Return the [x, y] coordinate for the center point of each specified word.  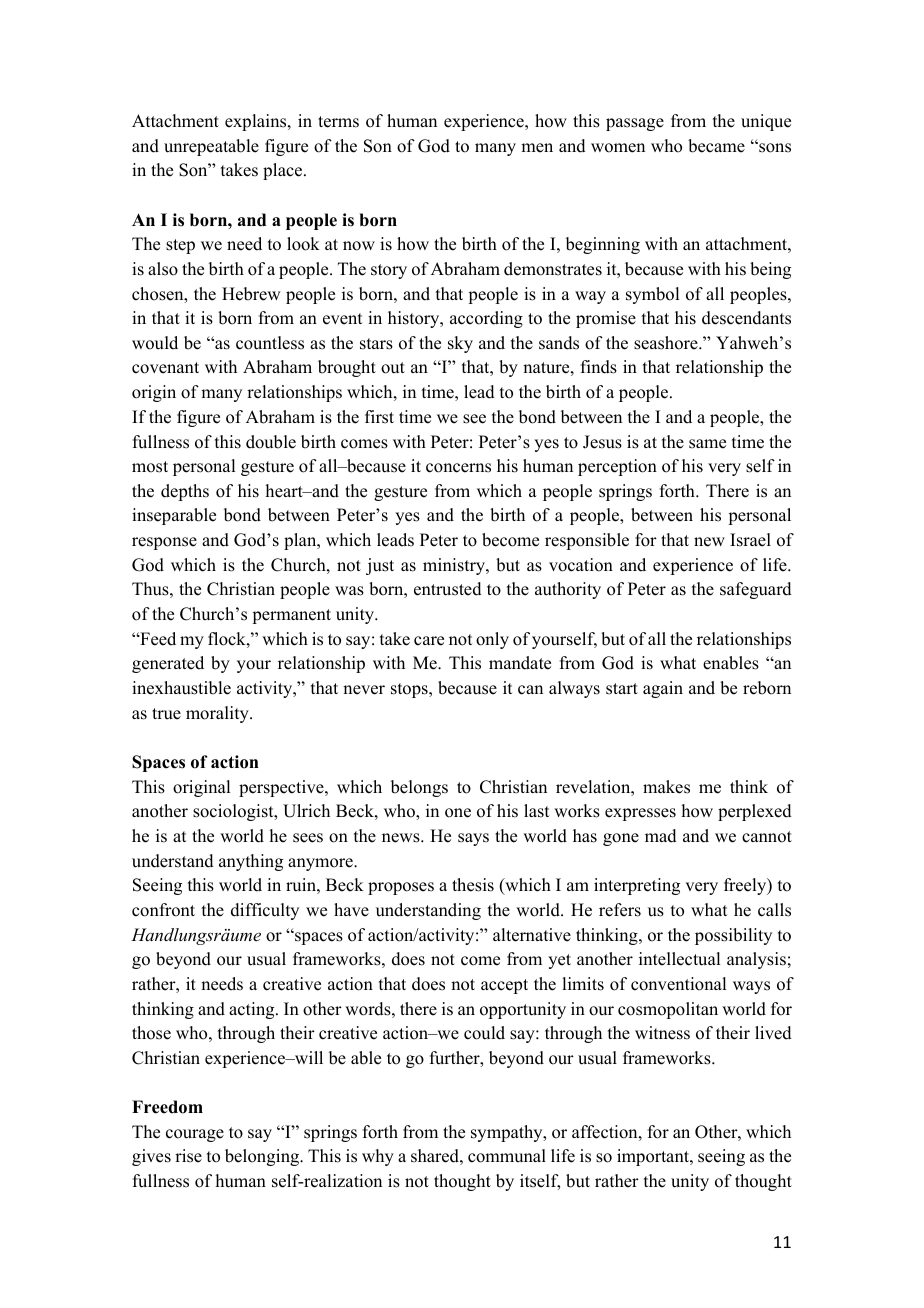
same [707, 444]
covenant [165, 368]
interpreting [637, 886]
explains [257, 122]
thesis [473, 885]
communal [507, 1156]
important [654, 1157]
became [716, 146]
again [663, 689]
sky [460, 344]
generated [168, 664]
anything [251, 862]
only [492, 640]
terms [338, 122]
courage [195, 1135]
